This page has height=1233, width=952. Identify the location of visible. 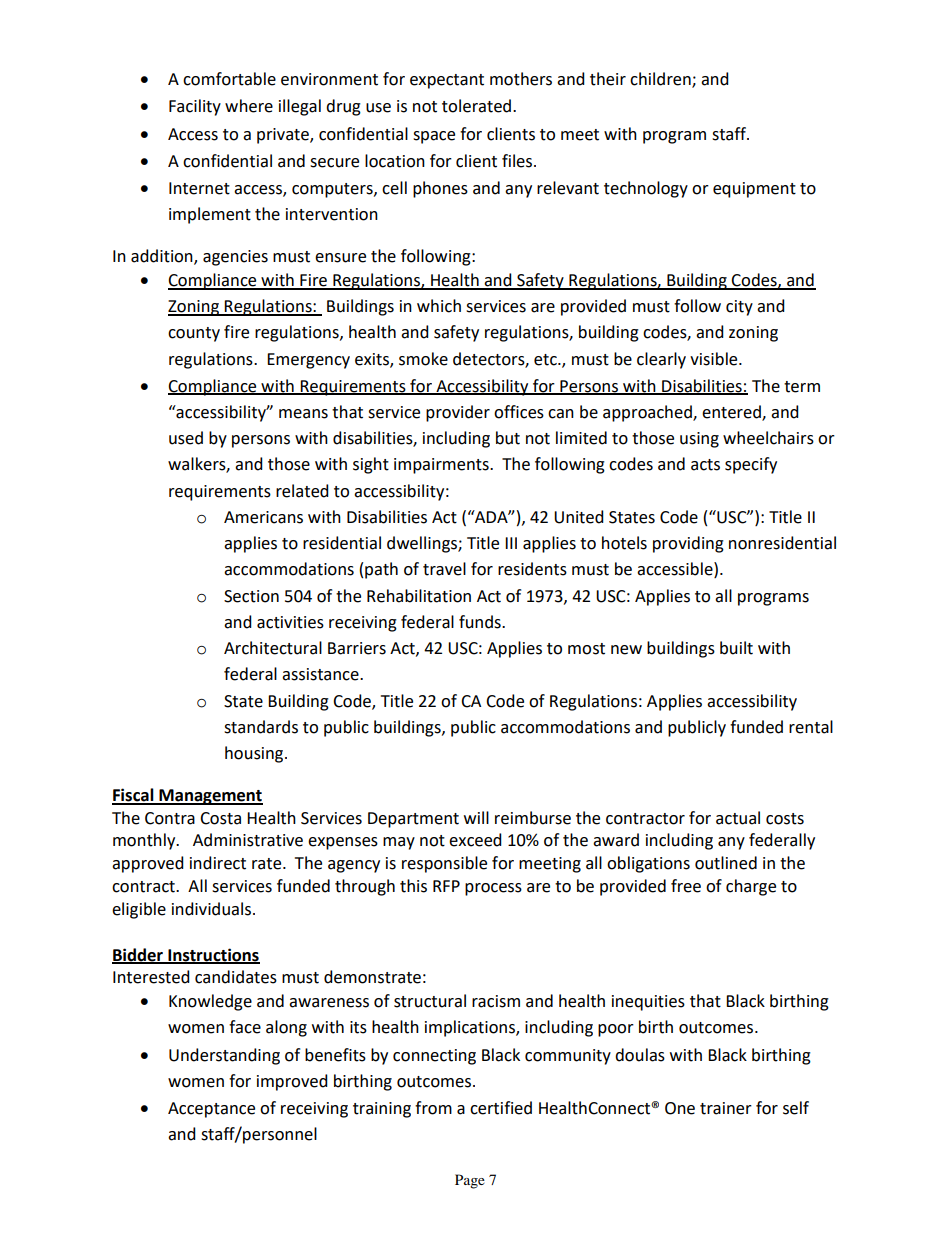
(715, 359).
